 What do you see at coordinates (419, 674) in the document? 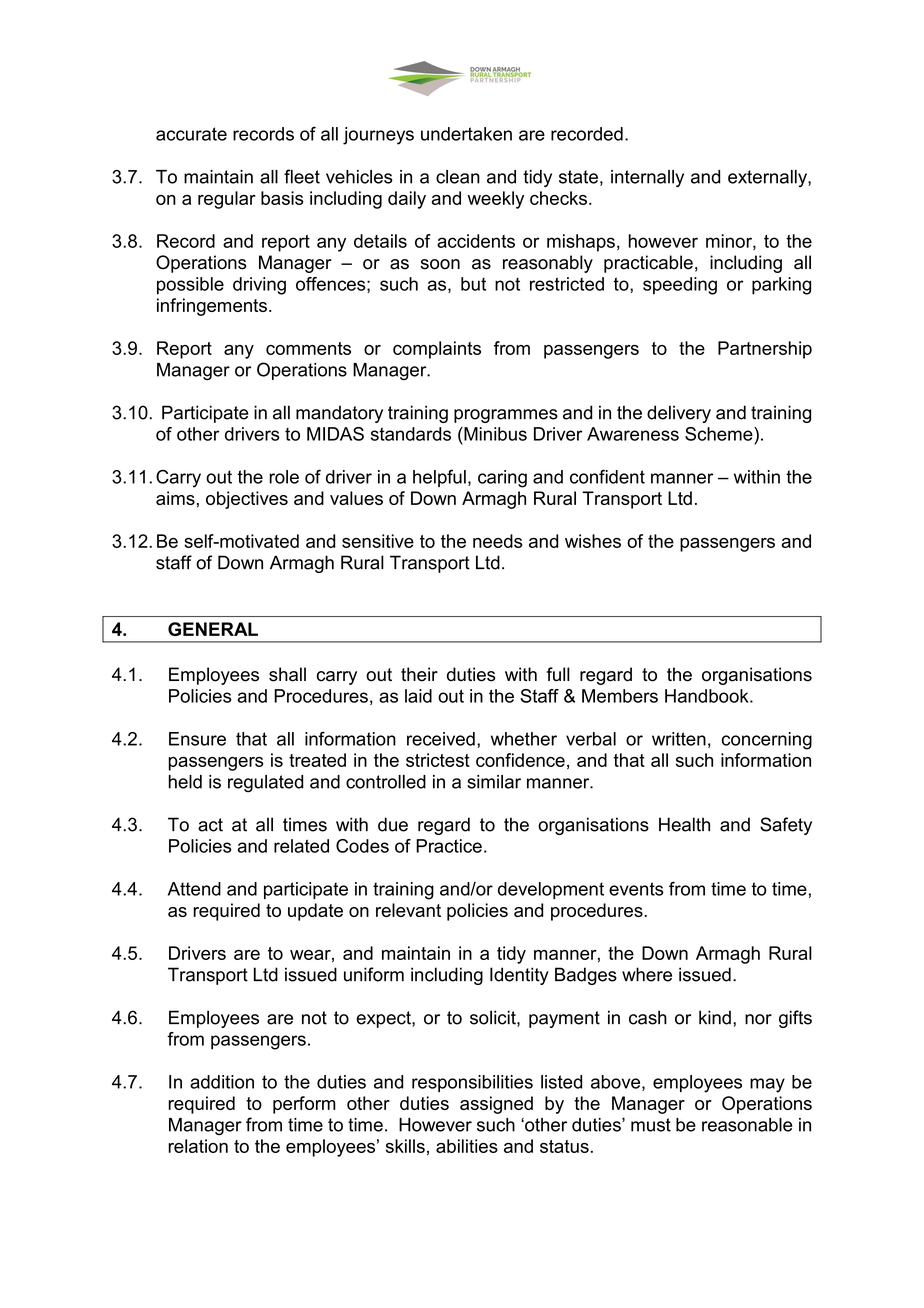
I see `their` at bounding box center [419, 674].
